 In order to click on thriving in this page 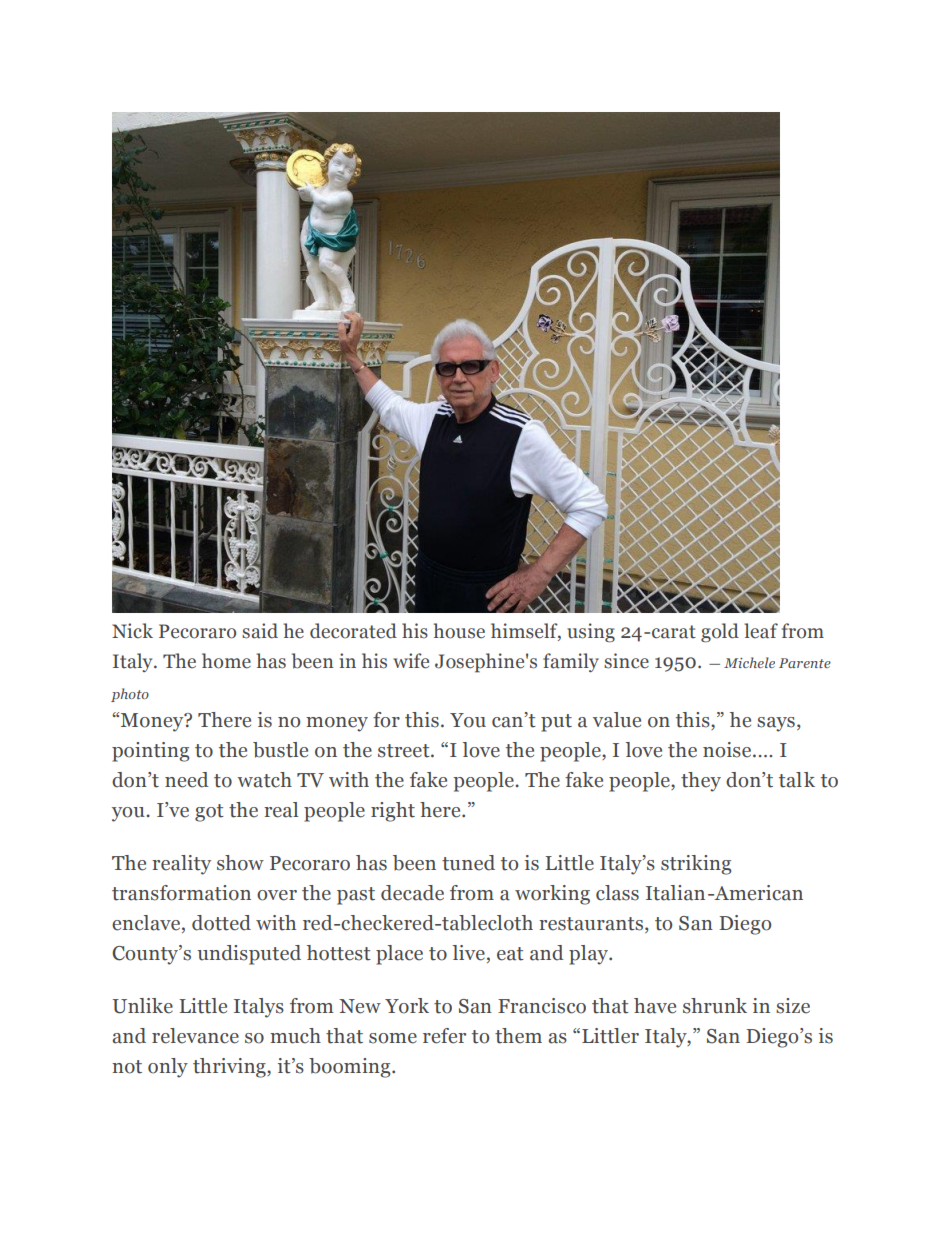, I will do `click(230, 1068)`.
